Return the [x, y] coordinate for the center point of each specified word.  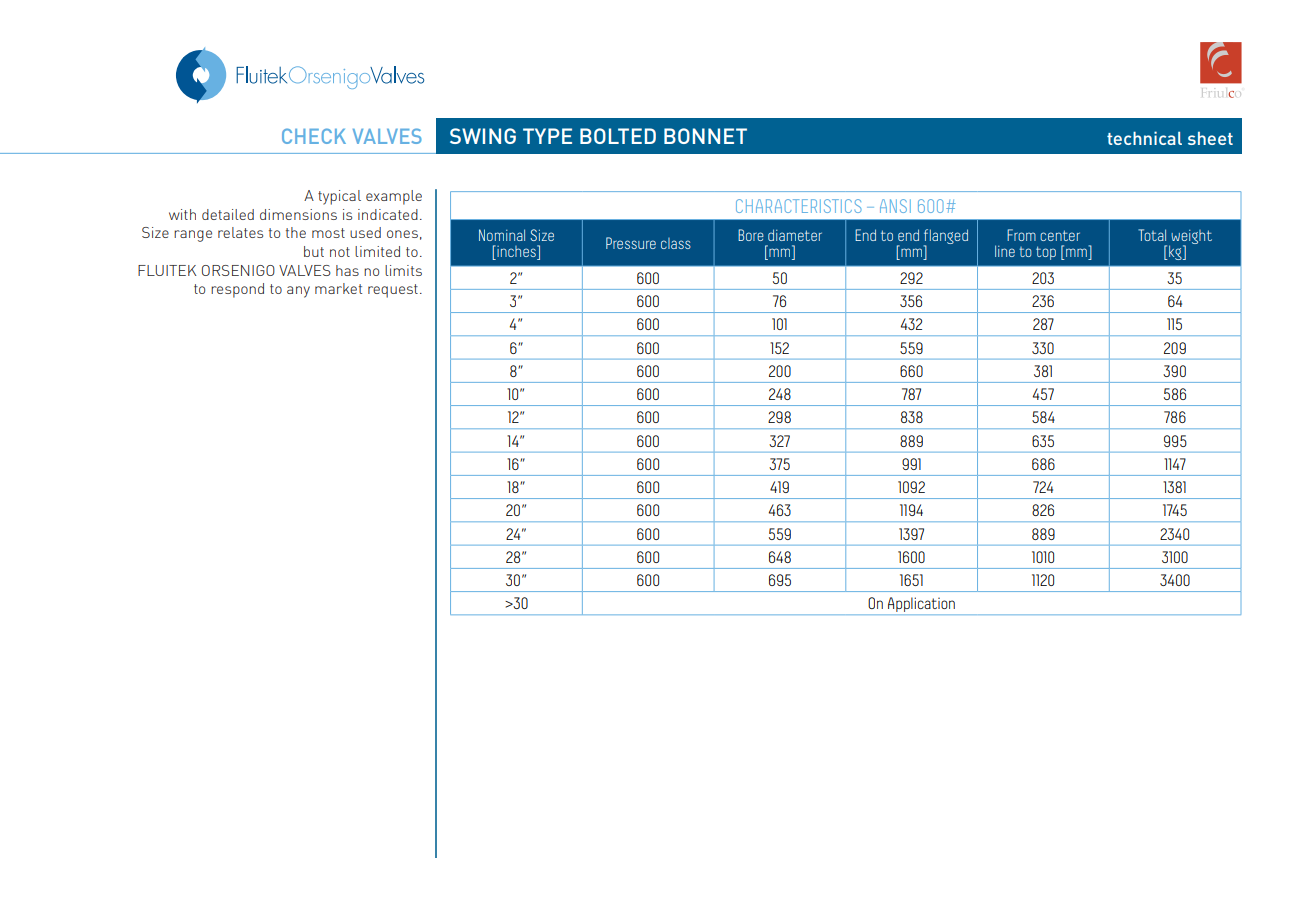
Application [921, 606]
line [1005, 251]
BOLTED [618, 136]
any [298, 292]
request [393, 291]
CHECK [314, 136]
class [676, 243]
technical [1144, 138]
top [1046, 253]
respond [237, 290]
